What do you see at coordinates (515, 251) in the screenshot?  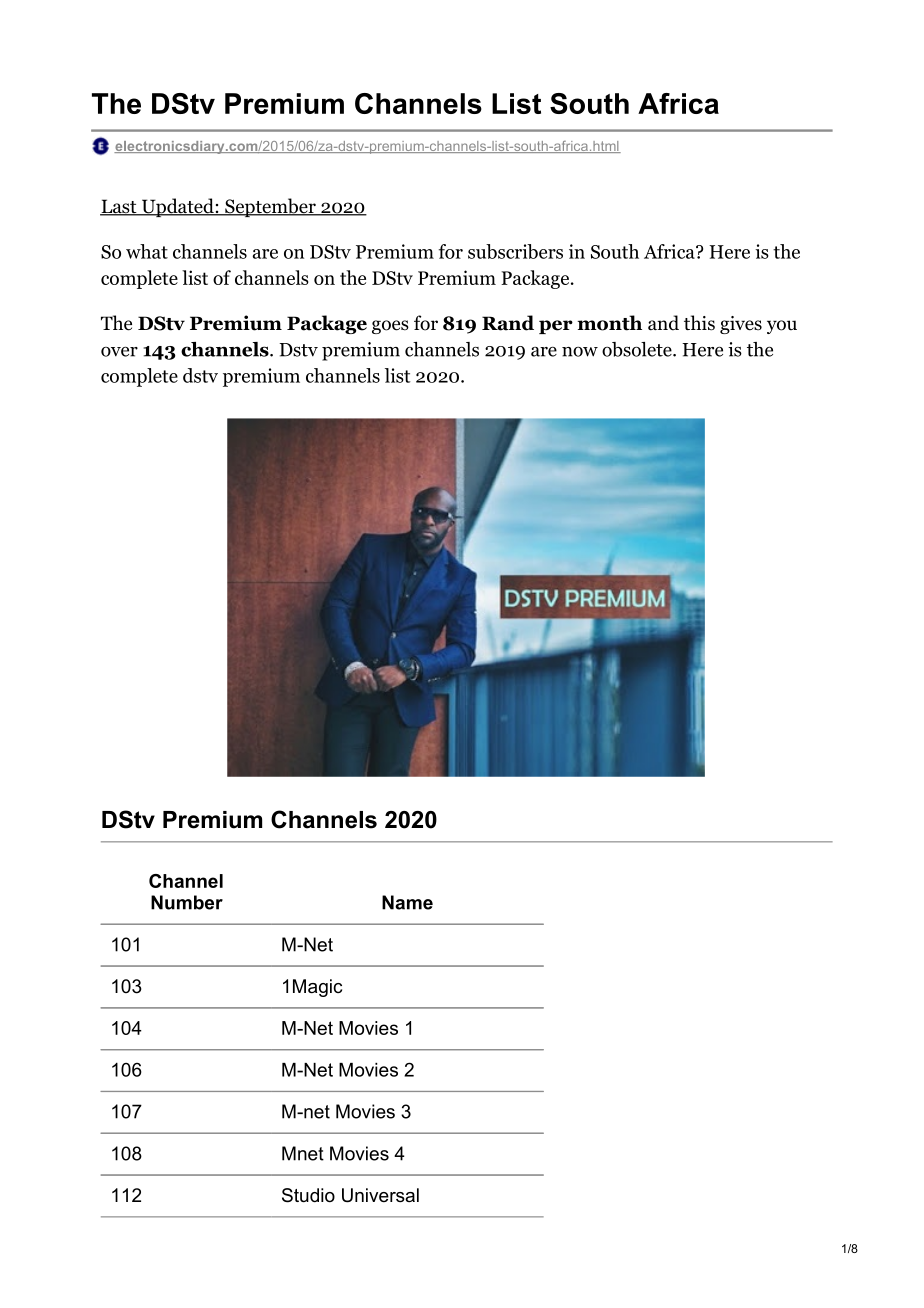 I see `subscribers` at bounding box center [515, 251].
